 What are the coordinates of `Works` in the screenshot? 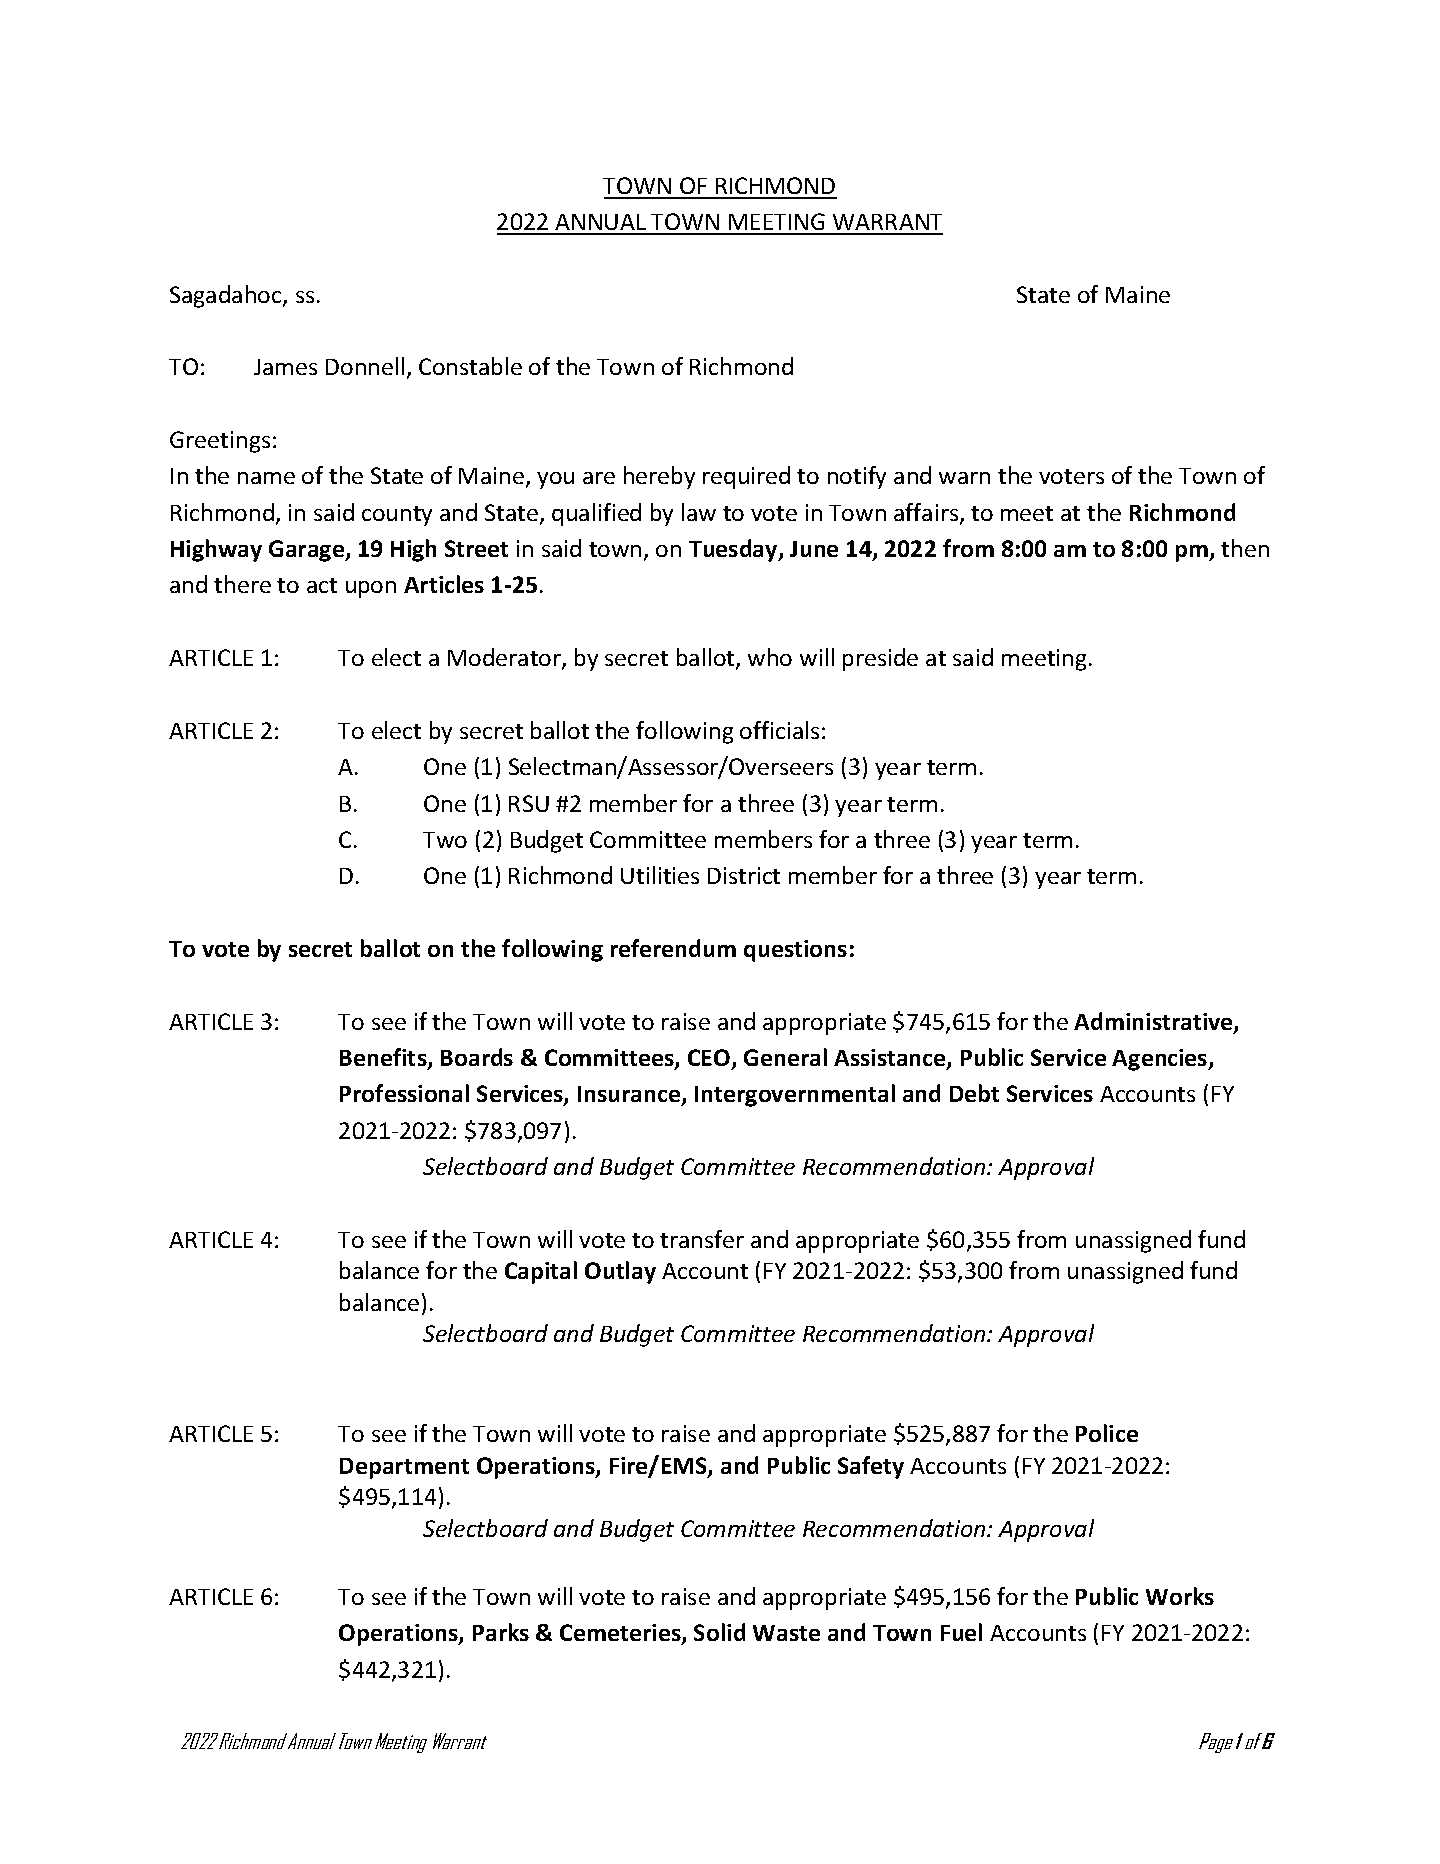 It's located at (1180, 1596).
